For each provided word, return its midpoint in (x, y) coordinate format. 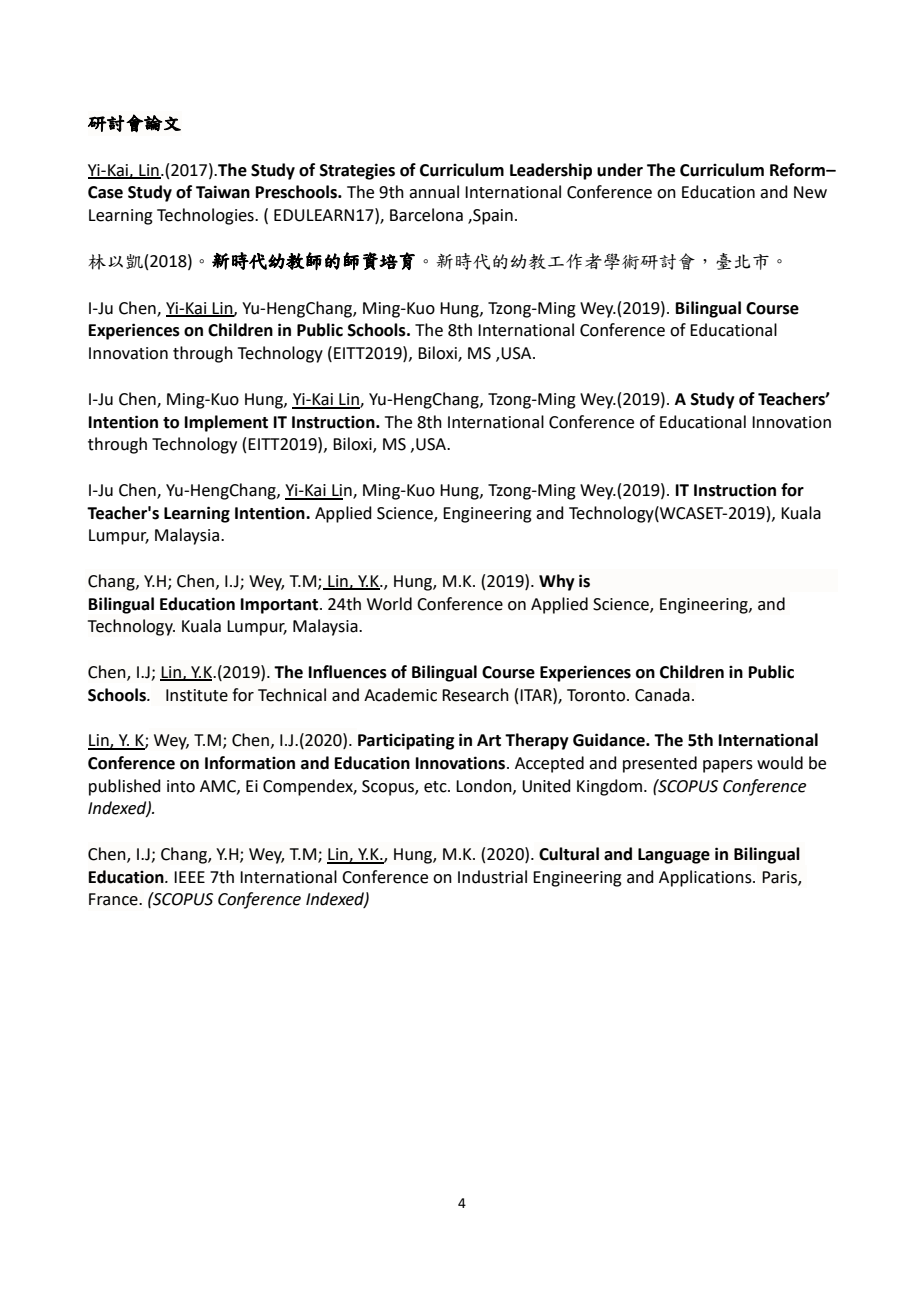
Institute (197, 695)
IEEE (189, 877)
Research (475, 695)
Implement (226, 423)
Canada (662, 695)
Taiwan (223, 192)
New (810, 192)
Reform (798, 170)
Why (557, 582)
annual (434, 192)
